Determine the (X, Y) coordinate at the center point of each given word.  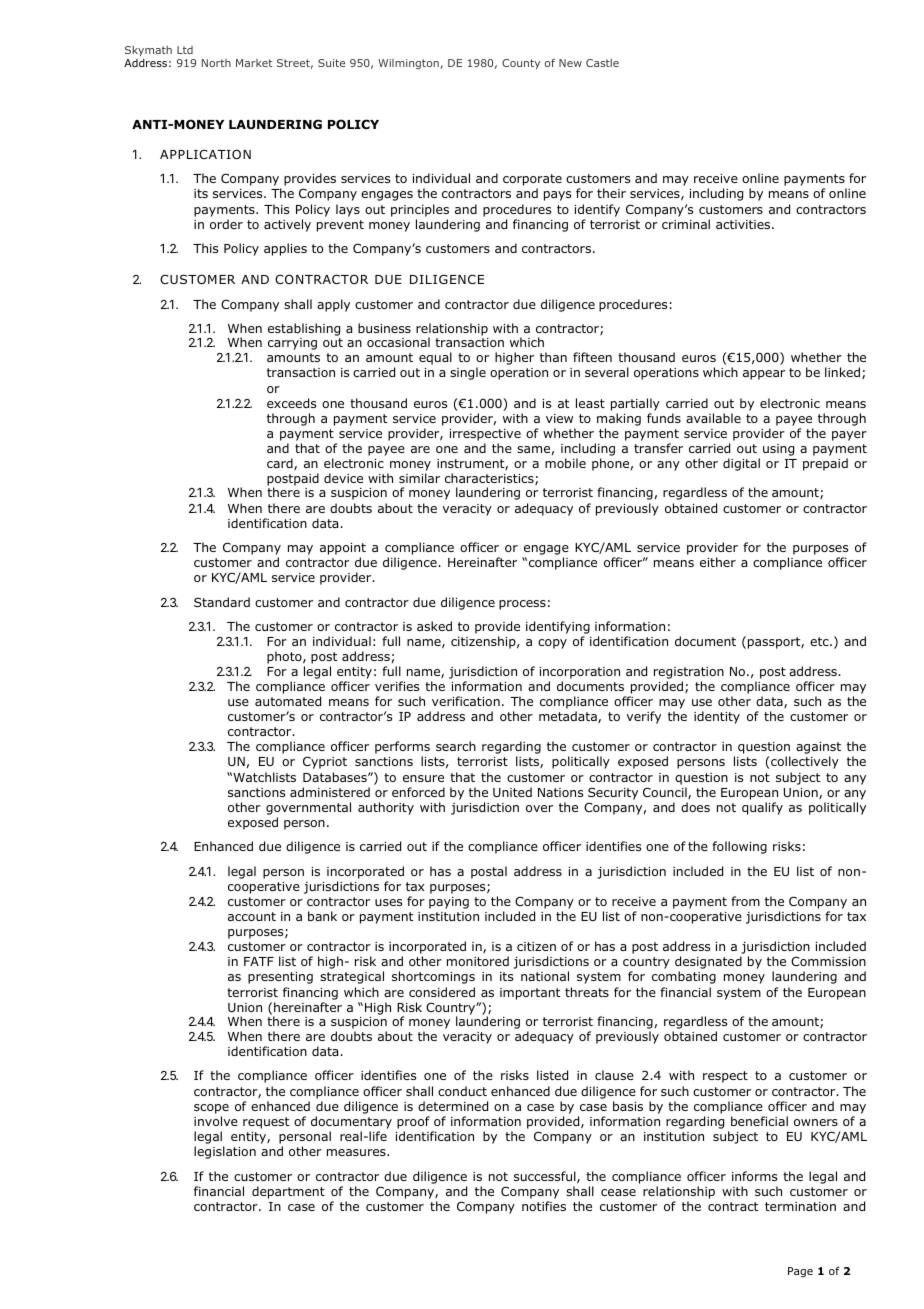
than (553, 357)
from (745, 901)
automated (288, 701)
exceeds (291, 403)
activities (744, 224)
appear (764, 375)
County (521, 64)
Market (254, 63)
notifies (544, 1206)
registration (689, 673)
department (288, 1192)
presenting (280, 978)
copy (552, 644)
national (545, 976)
